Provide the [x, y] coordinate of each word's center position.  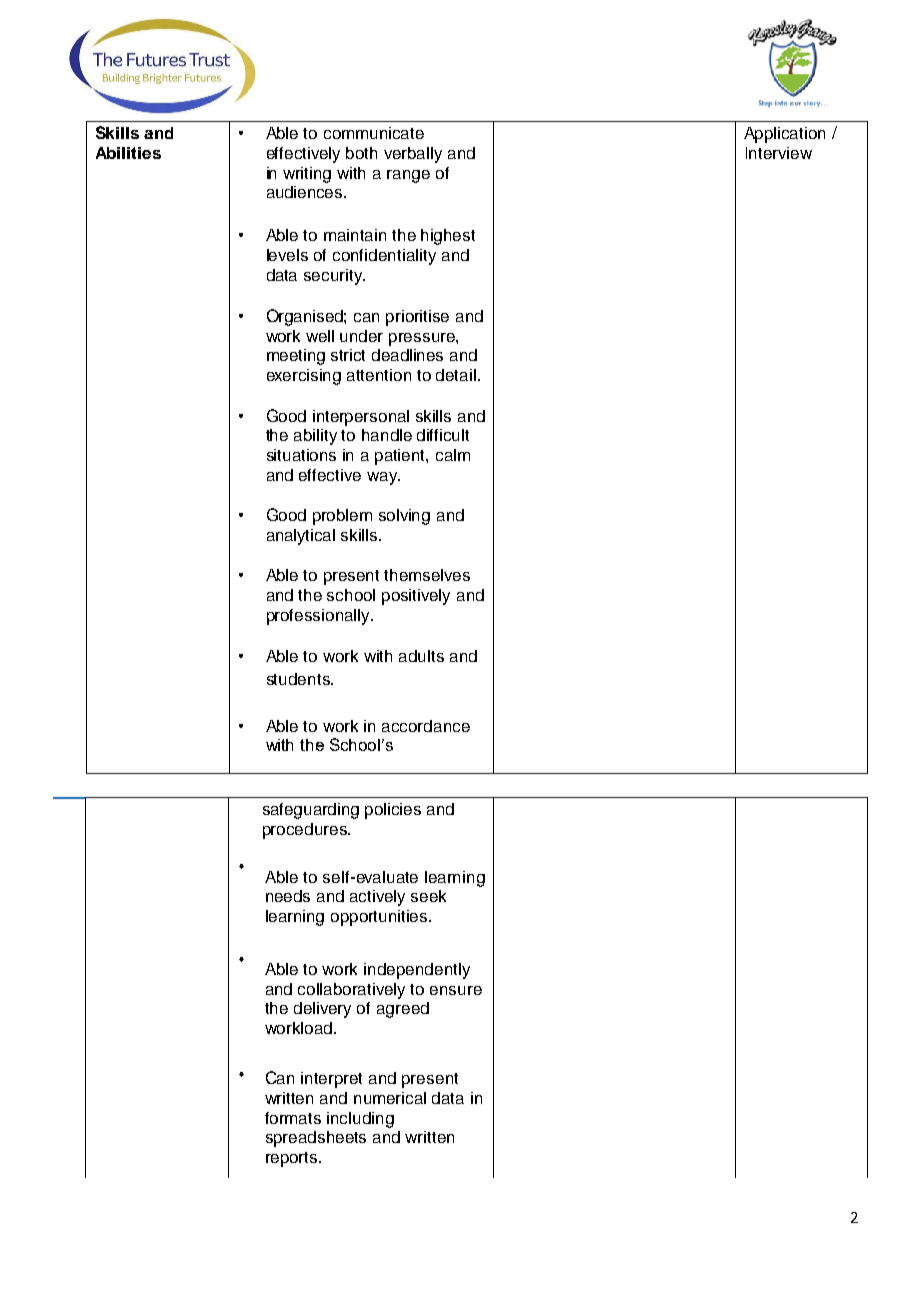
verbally [413, 155]
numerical [390, 1098]
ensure [456, 990]
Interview [779, 153]
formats [293, 1118]
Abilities [128, 153]
